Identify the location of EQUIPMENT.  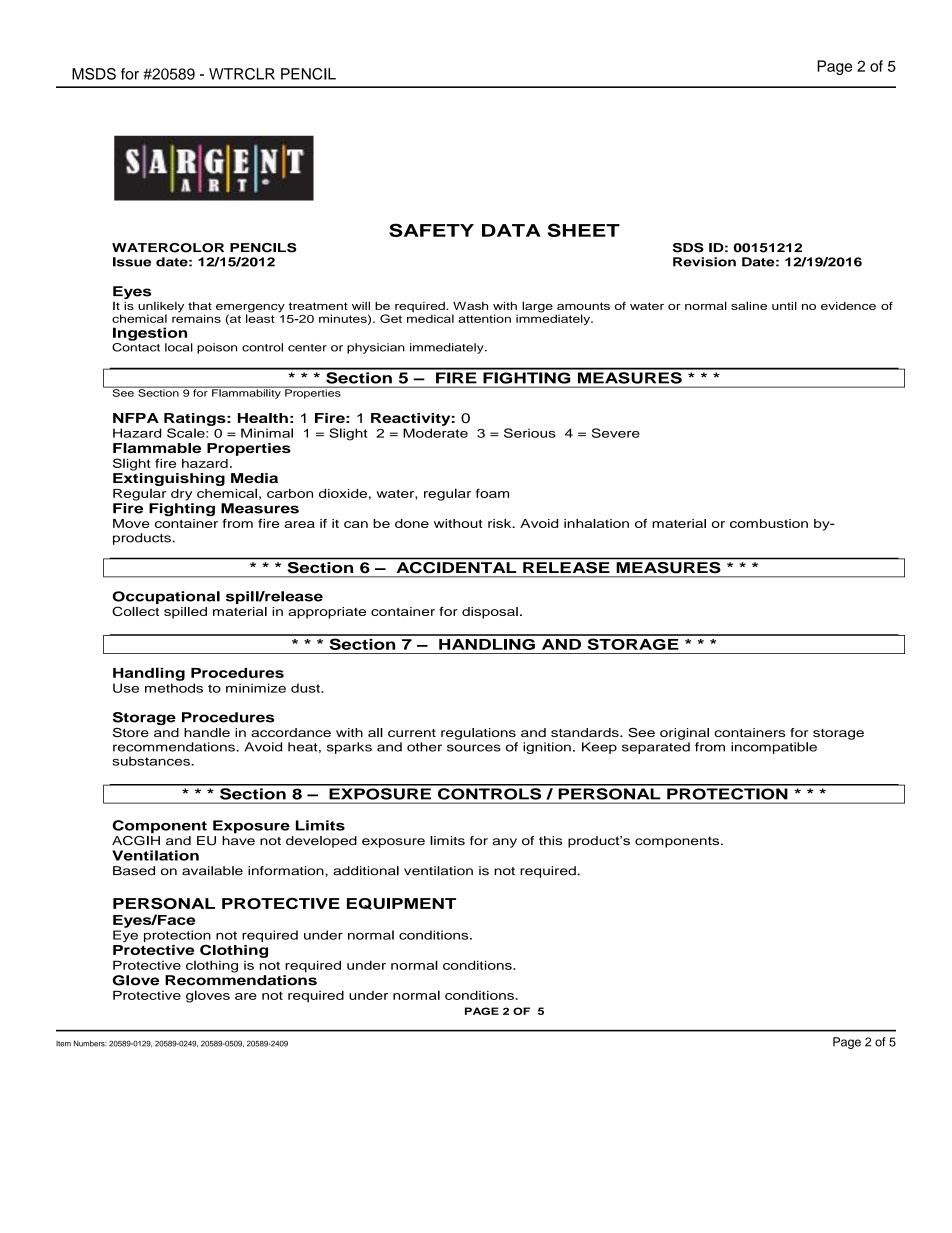
(401, 904).
